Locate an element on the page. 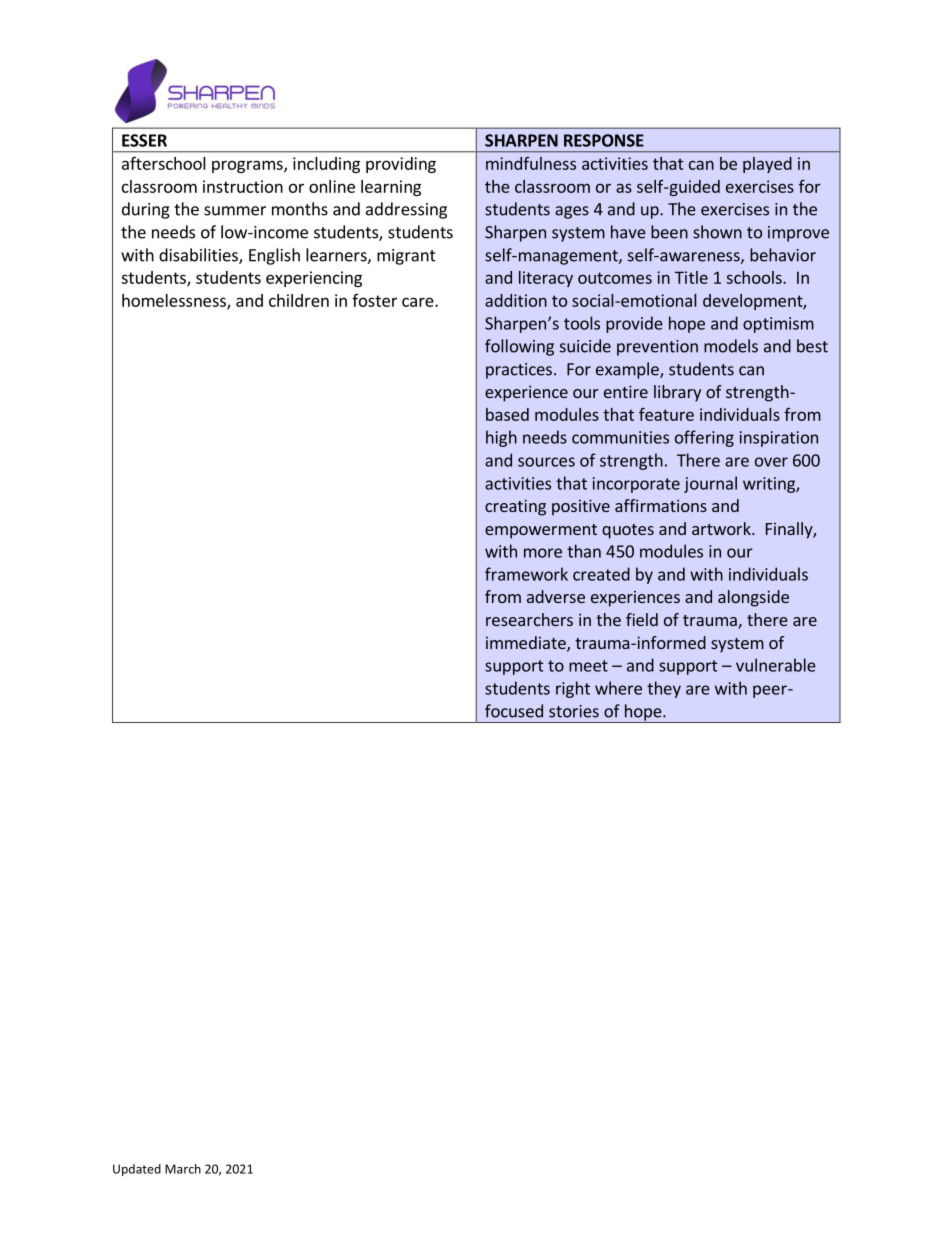  vulnerable is located at coordinates (776, 665).
